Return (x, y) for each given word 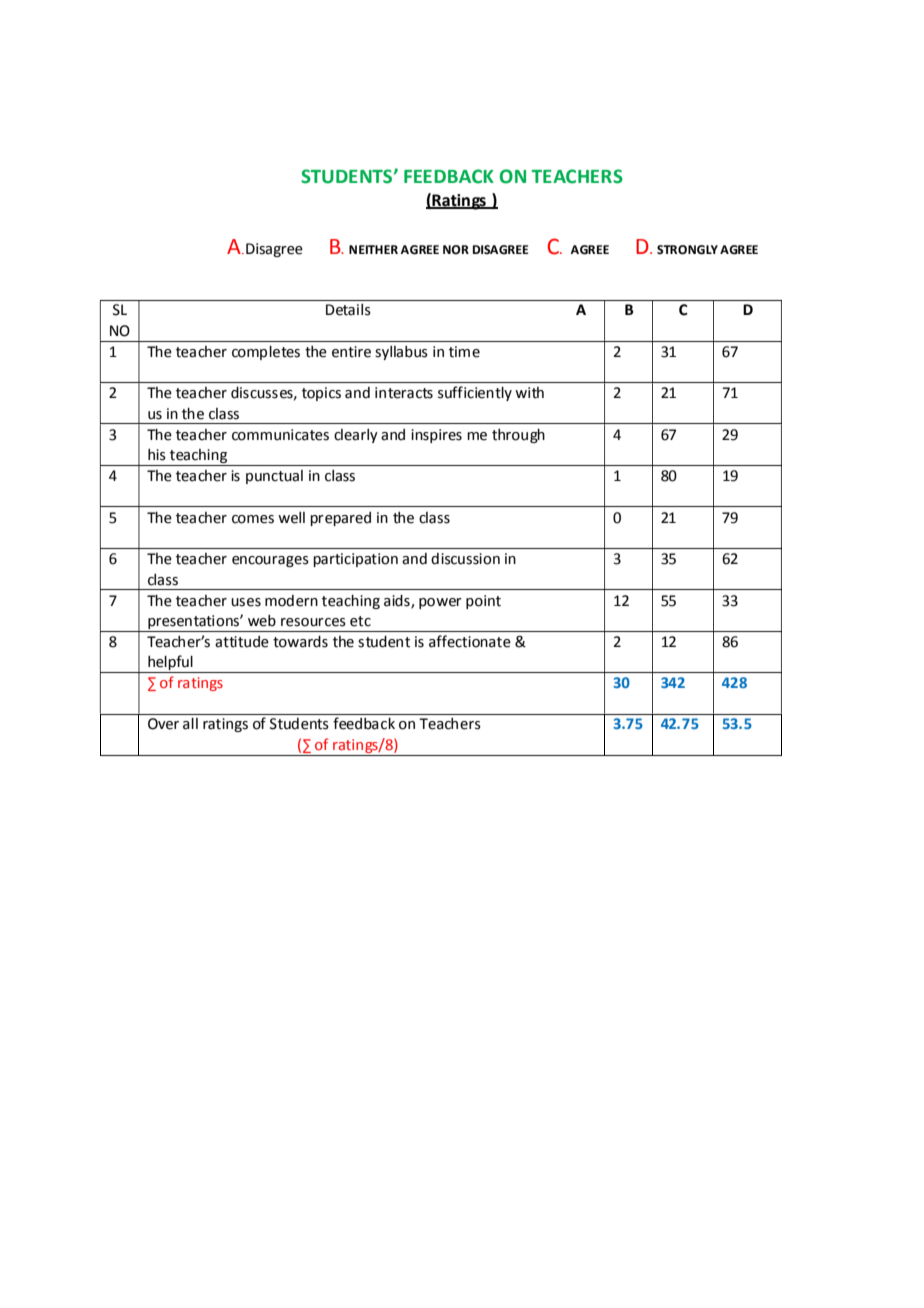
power (440, 603)
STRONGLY (687, 250)
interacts (404, 393)
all (190, 724)
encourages (270, 561)
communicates (280, 435)
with (529, 393)
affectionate (470, 641)
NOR (456, 250)
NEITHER (373, 249)
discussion (465, 559)
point (483, 602)
